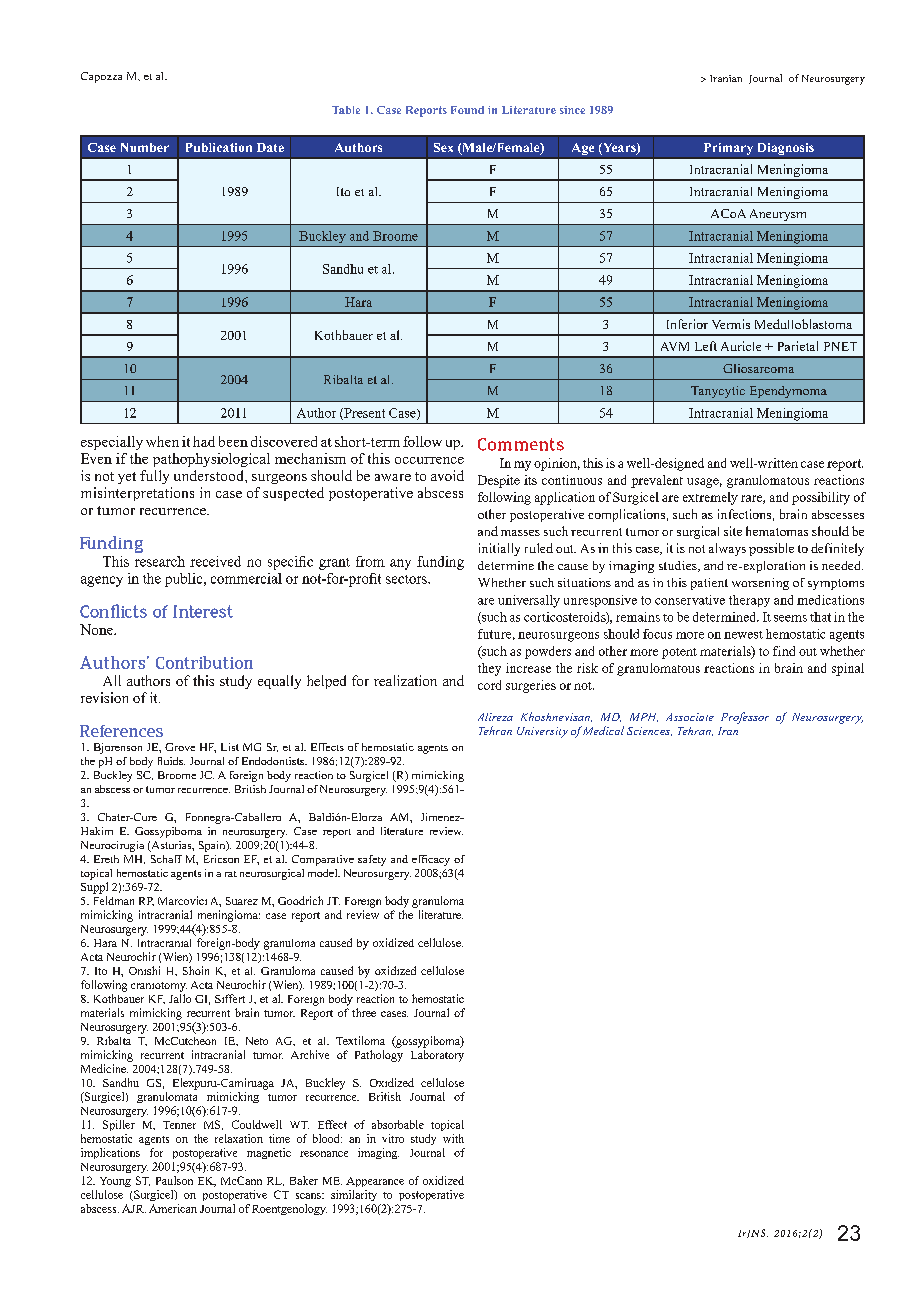 The image size is (924, 1308). I want to click on efficacy, so click(431, 860).
